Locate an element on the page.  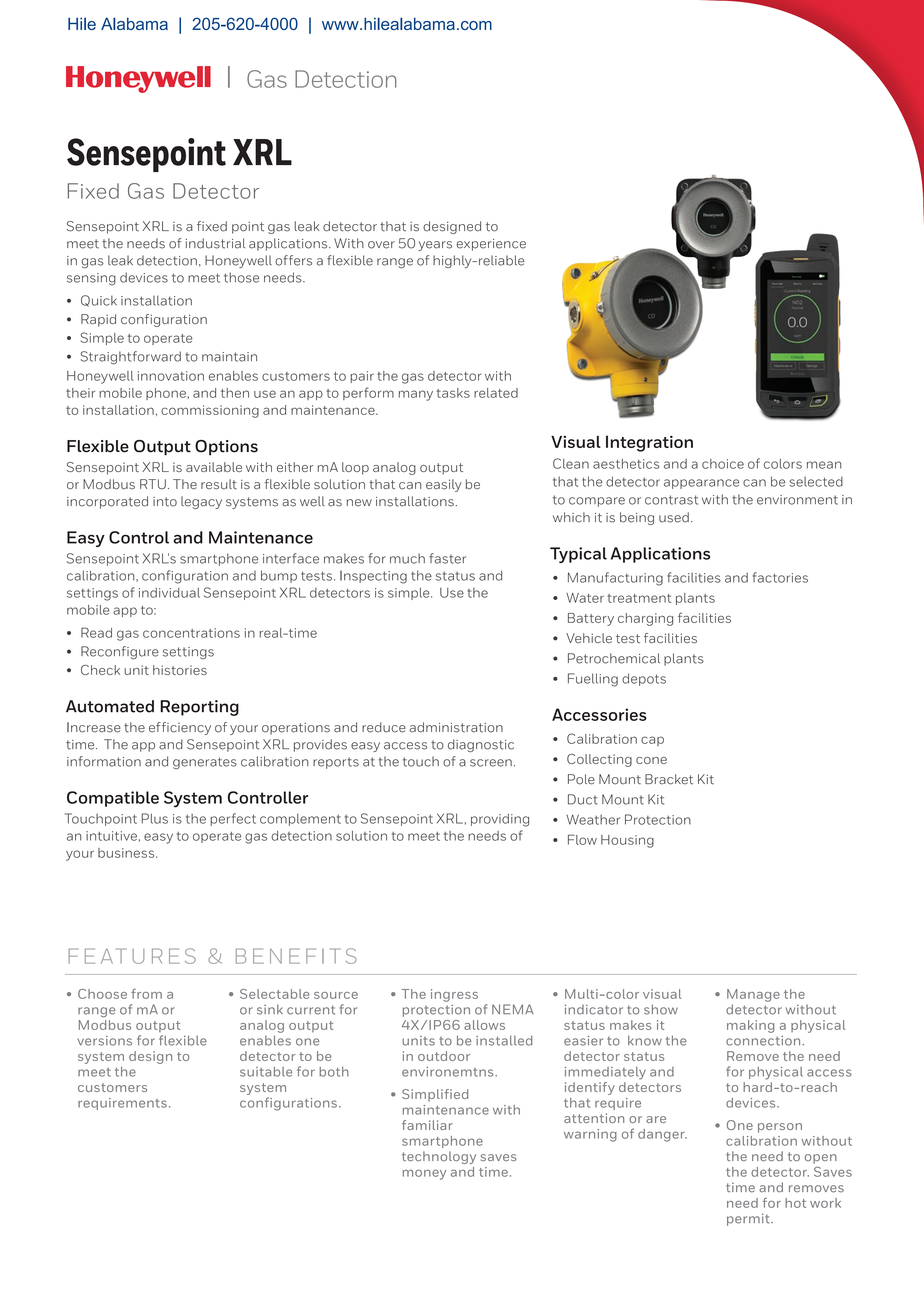
choice is located at coordinates (723, 464).
